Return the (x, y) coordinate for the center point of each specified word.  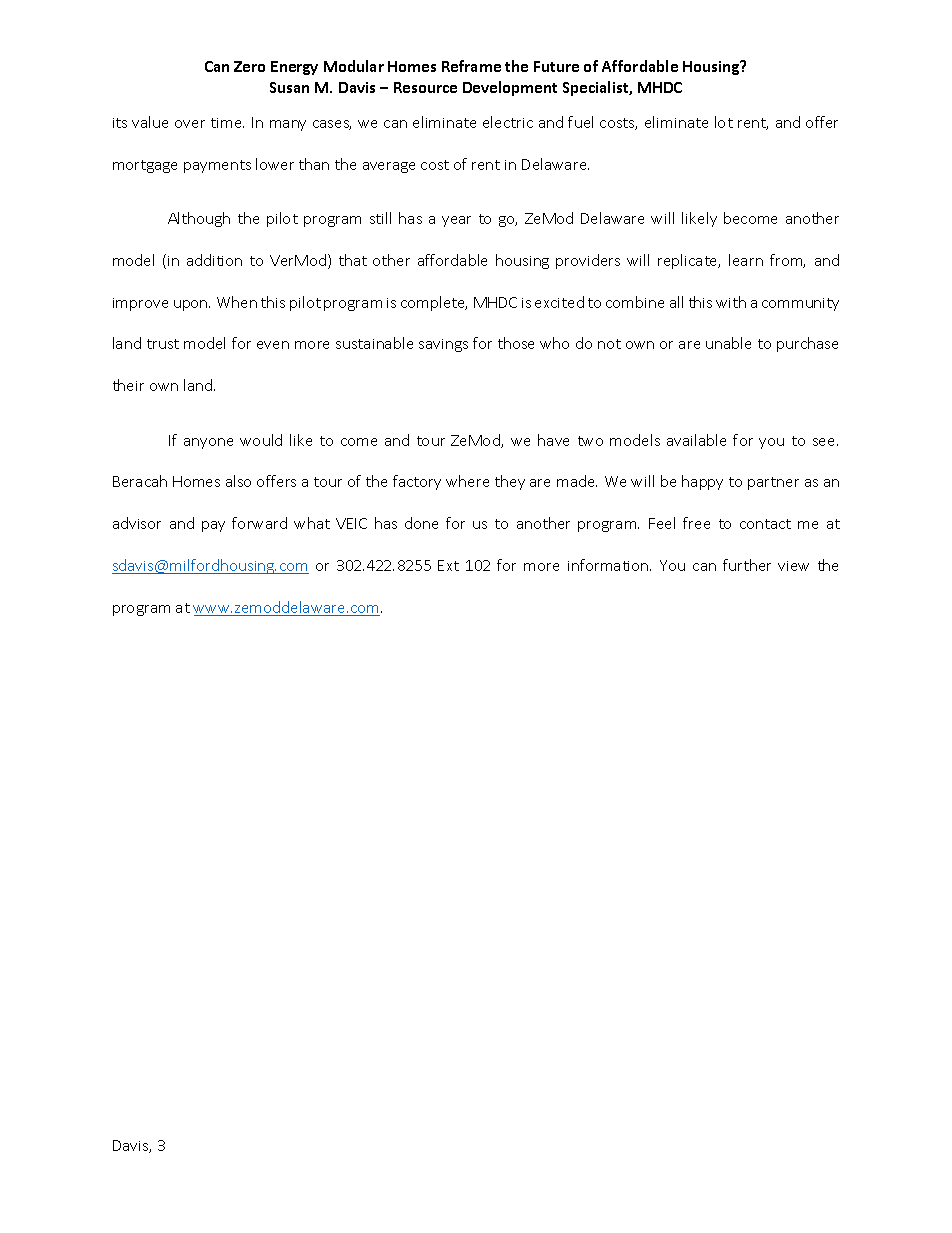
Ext (448, 565)
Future (556, 66)
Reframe (471, 66)
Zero (249, 66)
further (747, 565)
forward (259, 523)
